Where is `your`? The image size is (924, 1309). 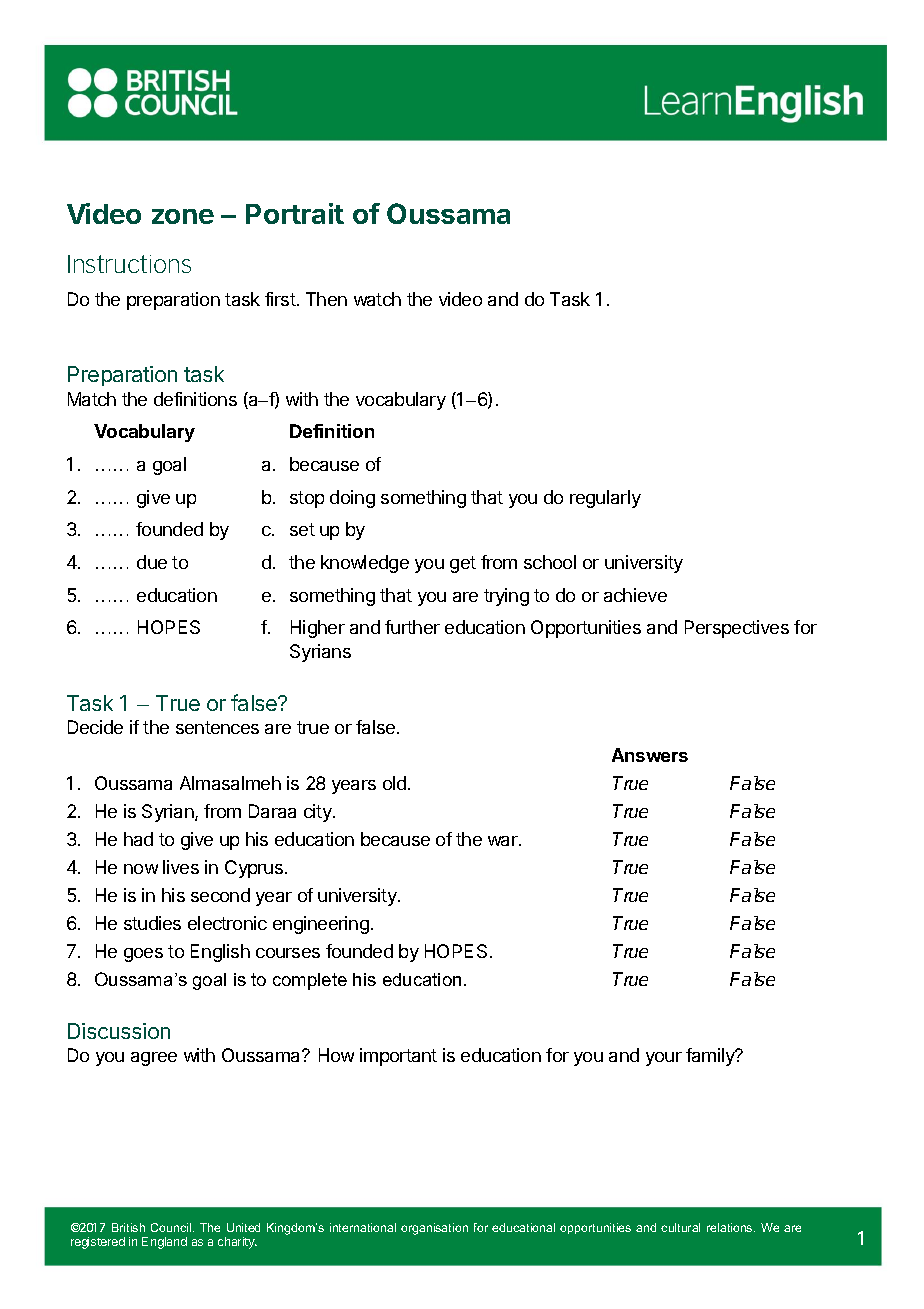 your is located at coordinates (664, 1059).
